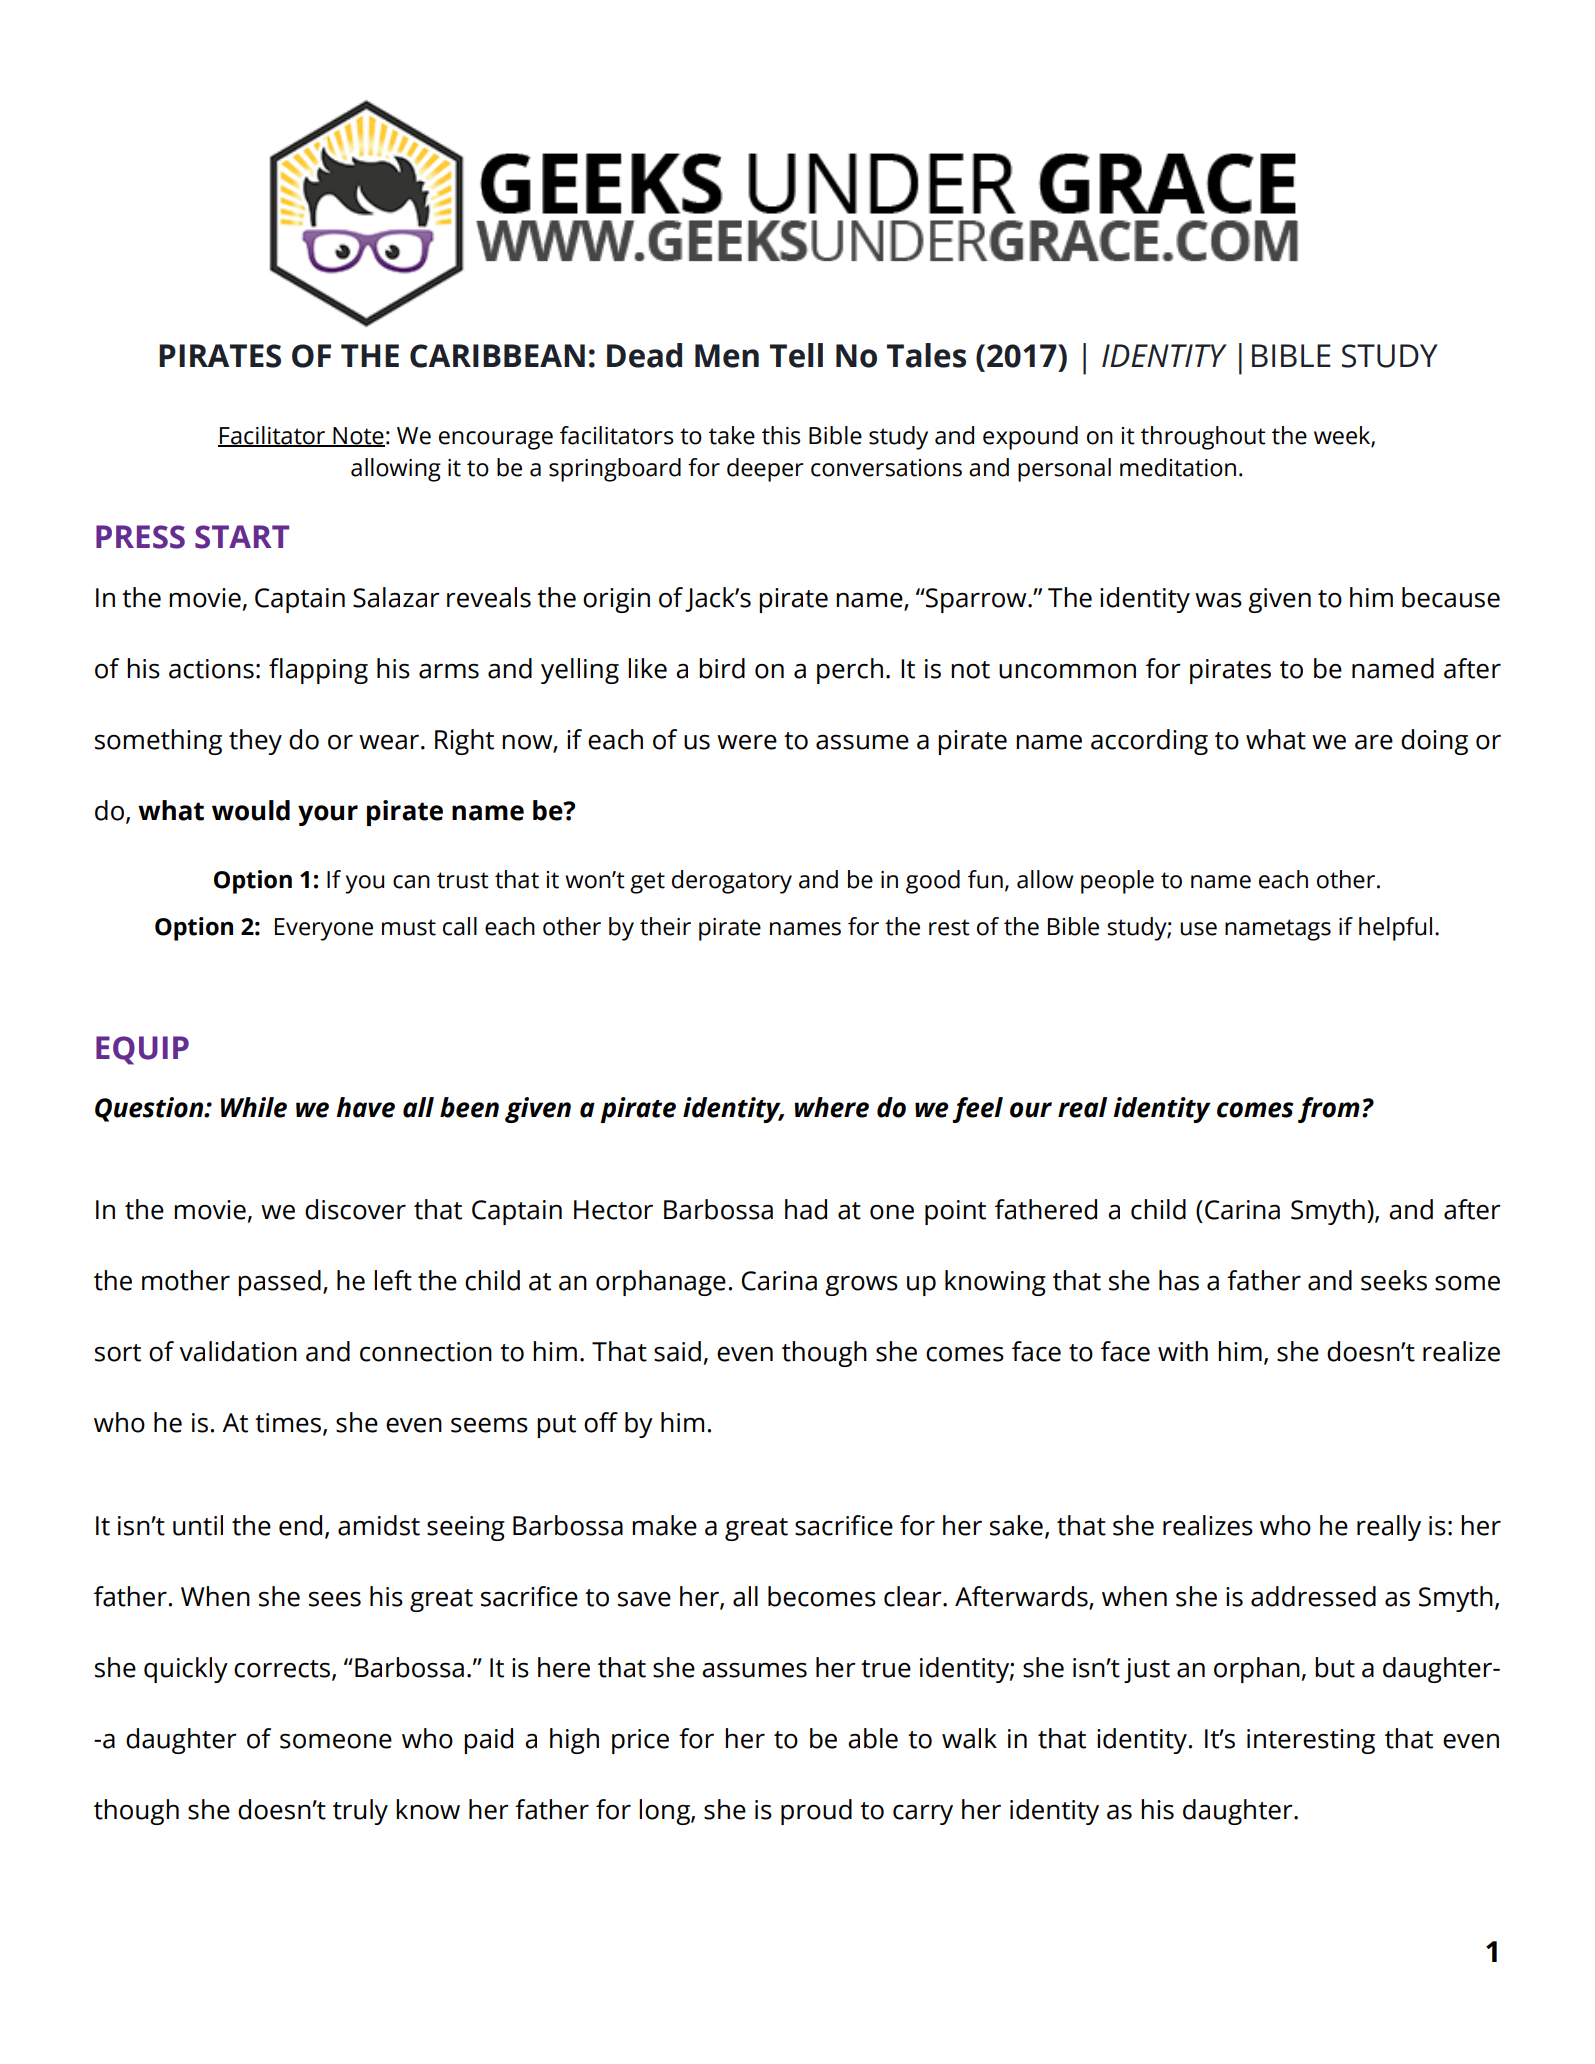 This screenshot has height=2064, width=1595. Describe the element at coordinates (747, 742) in the screenshot. I see `were` at that location.
